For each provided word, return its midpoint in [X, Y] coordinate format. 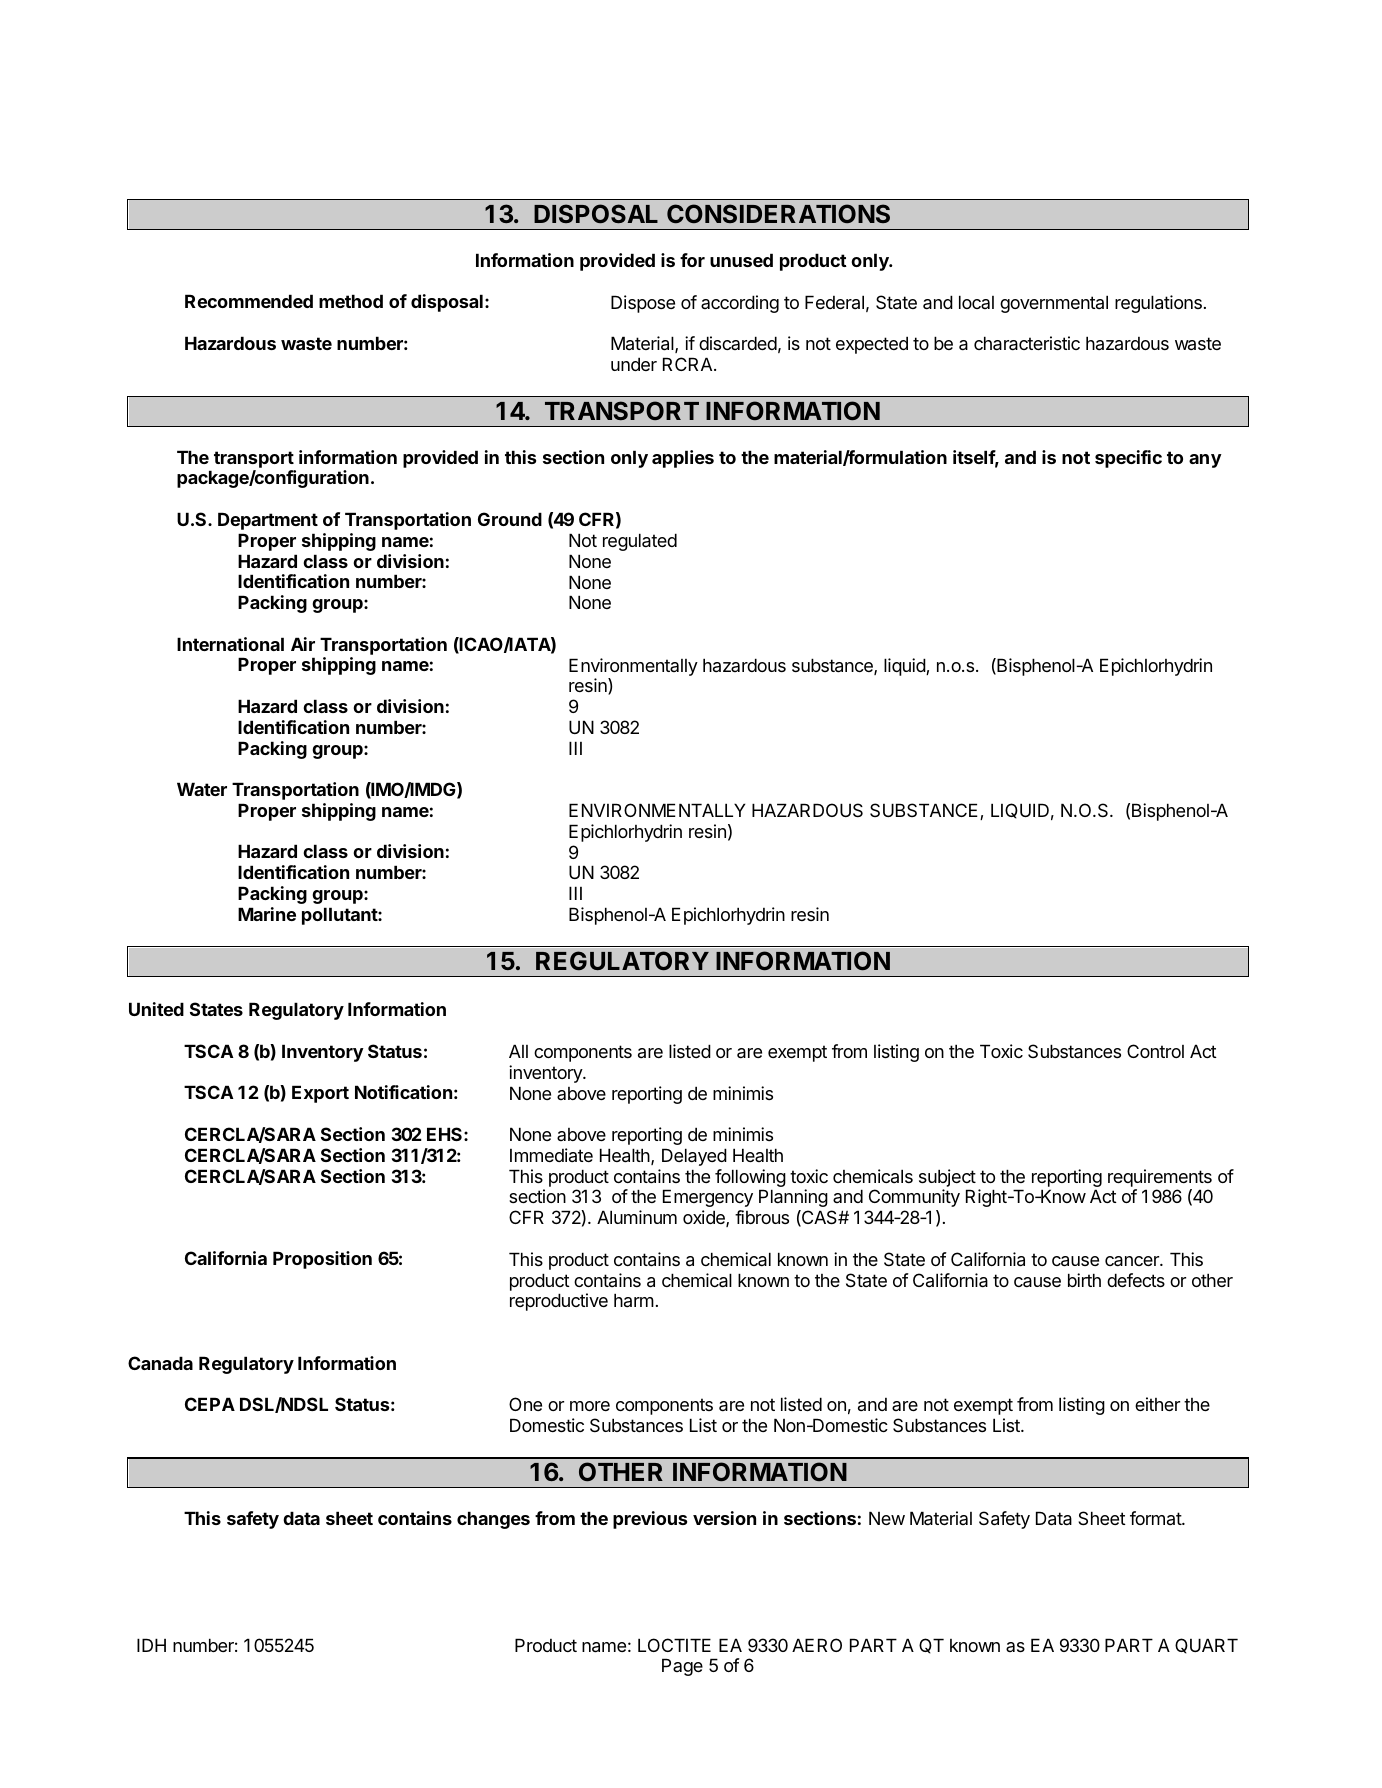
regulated [640, 542]
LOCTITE [674, 1645]
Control [1155, 1051]
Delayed [694, 1157]
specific [1128, 459]
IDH [151, 1645]
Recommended [249, 301]
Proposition [322, 1260]
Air [303, 644]
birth [1084, 1280]
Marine [267, 914]
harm [634, 1300]
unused [741, 260]
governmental [1054, 304]
